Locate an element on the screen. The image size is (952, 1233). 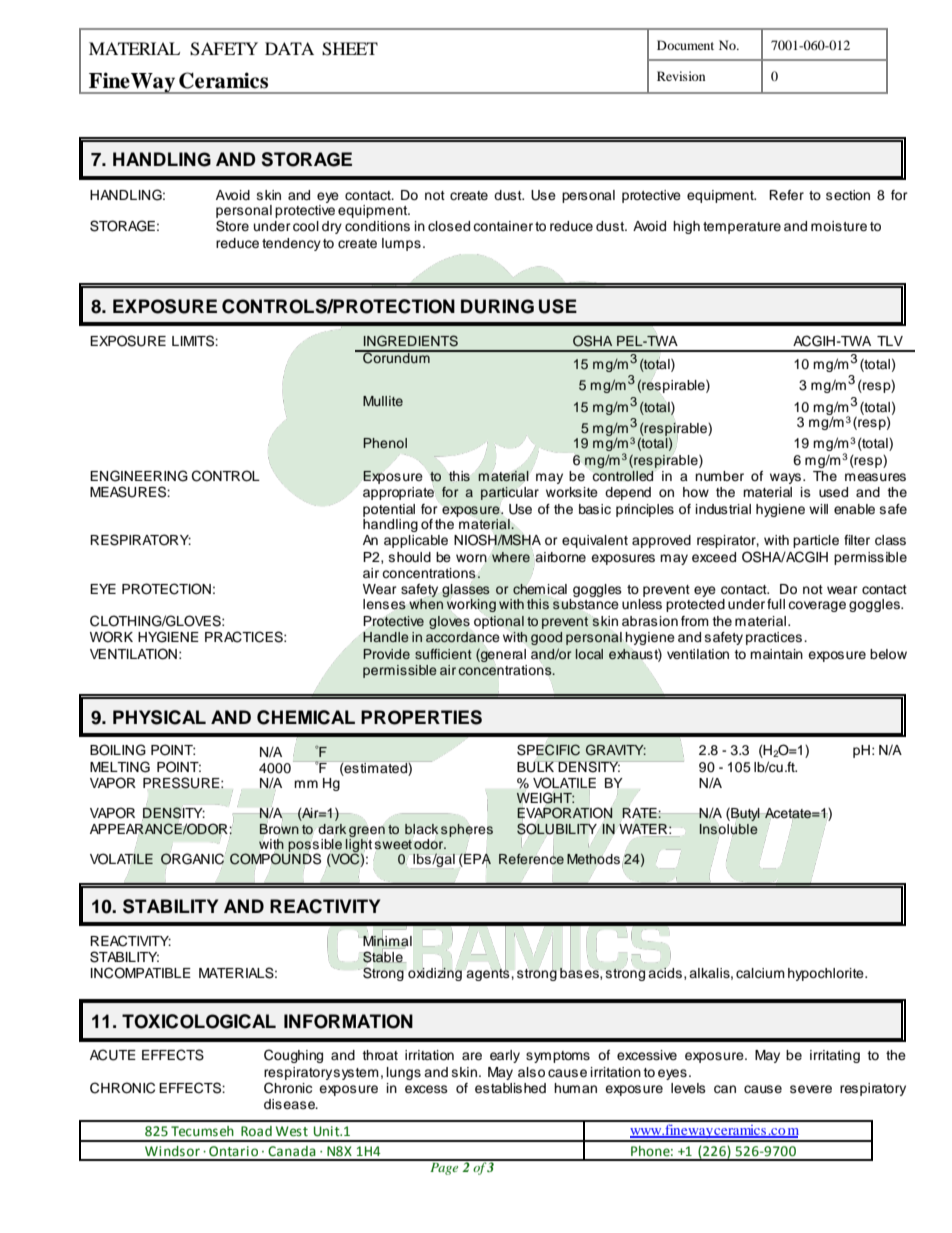
DURING is located at coordinates (497, 306).
